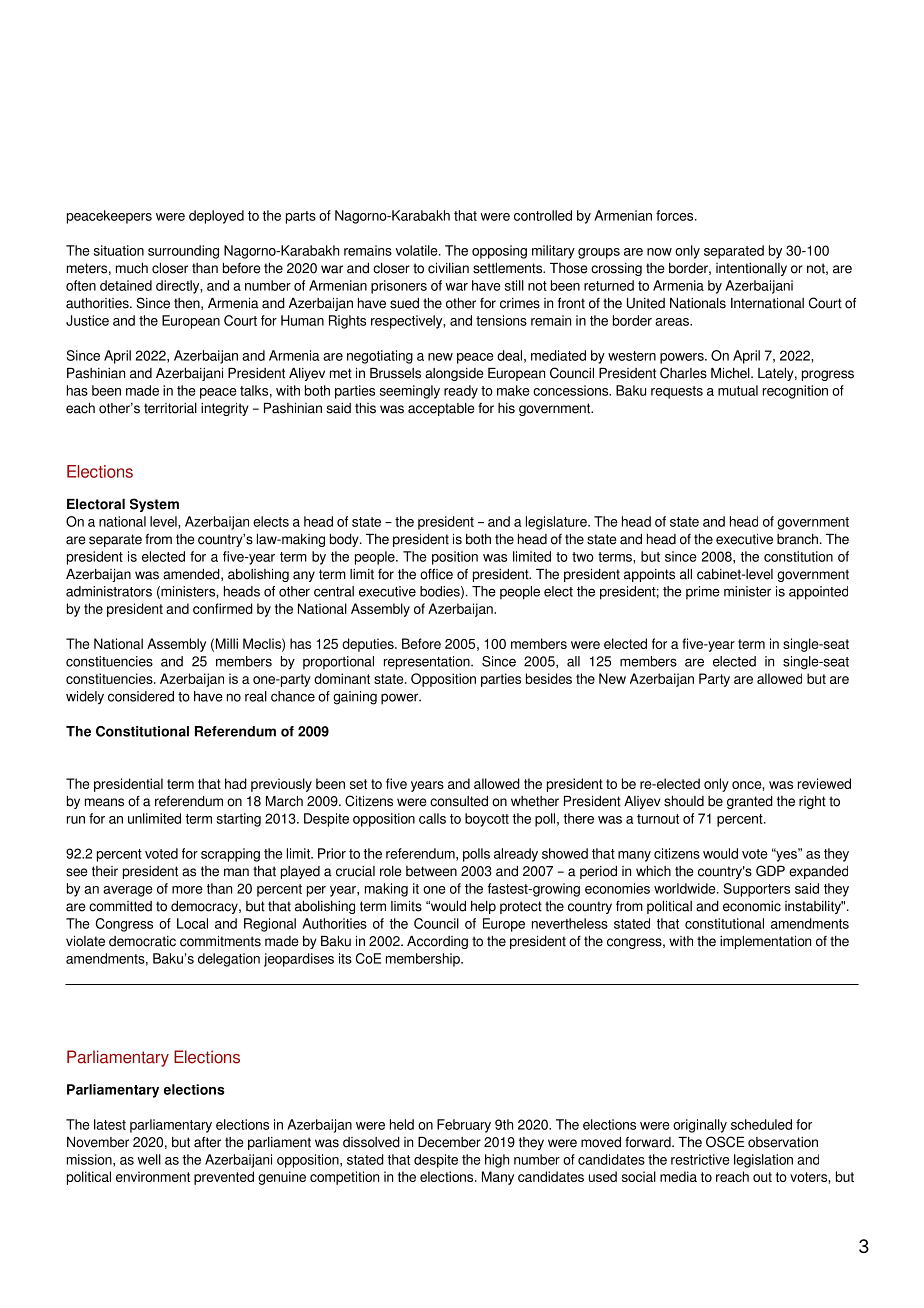 The width and height of the screenshot is (924, 1308). Describe the element at coordinates (418, 250) in the screenshot. I see `volatile` at that location.
